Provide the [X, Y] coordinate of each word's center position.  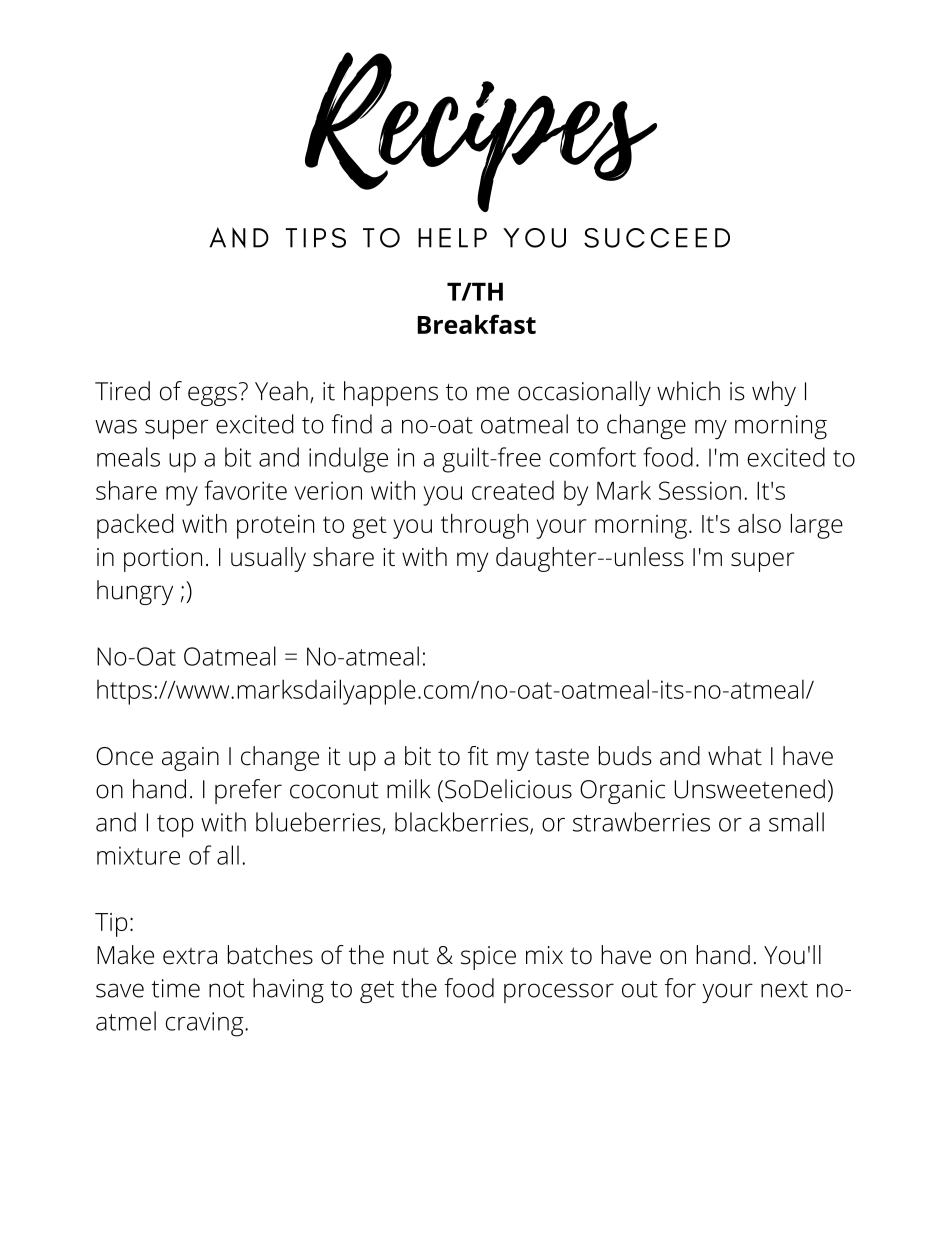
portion [163, 560]
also [759, 523]
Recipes [481, 132]
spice [488, 958]
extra [190, 956]
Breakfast [476, 324]
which [688, 391]
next [784, 989]
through [484, 526]
